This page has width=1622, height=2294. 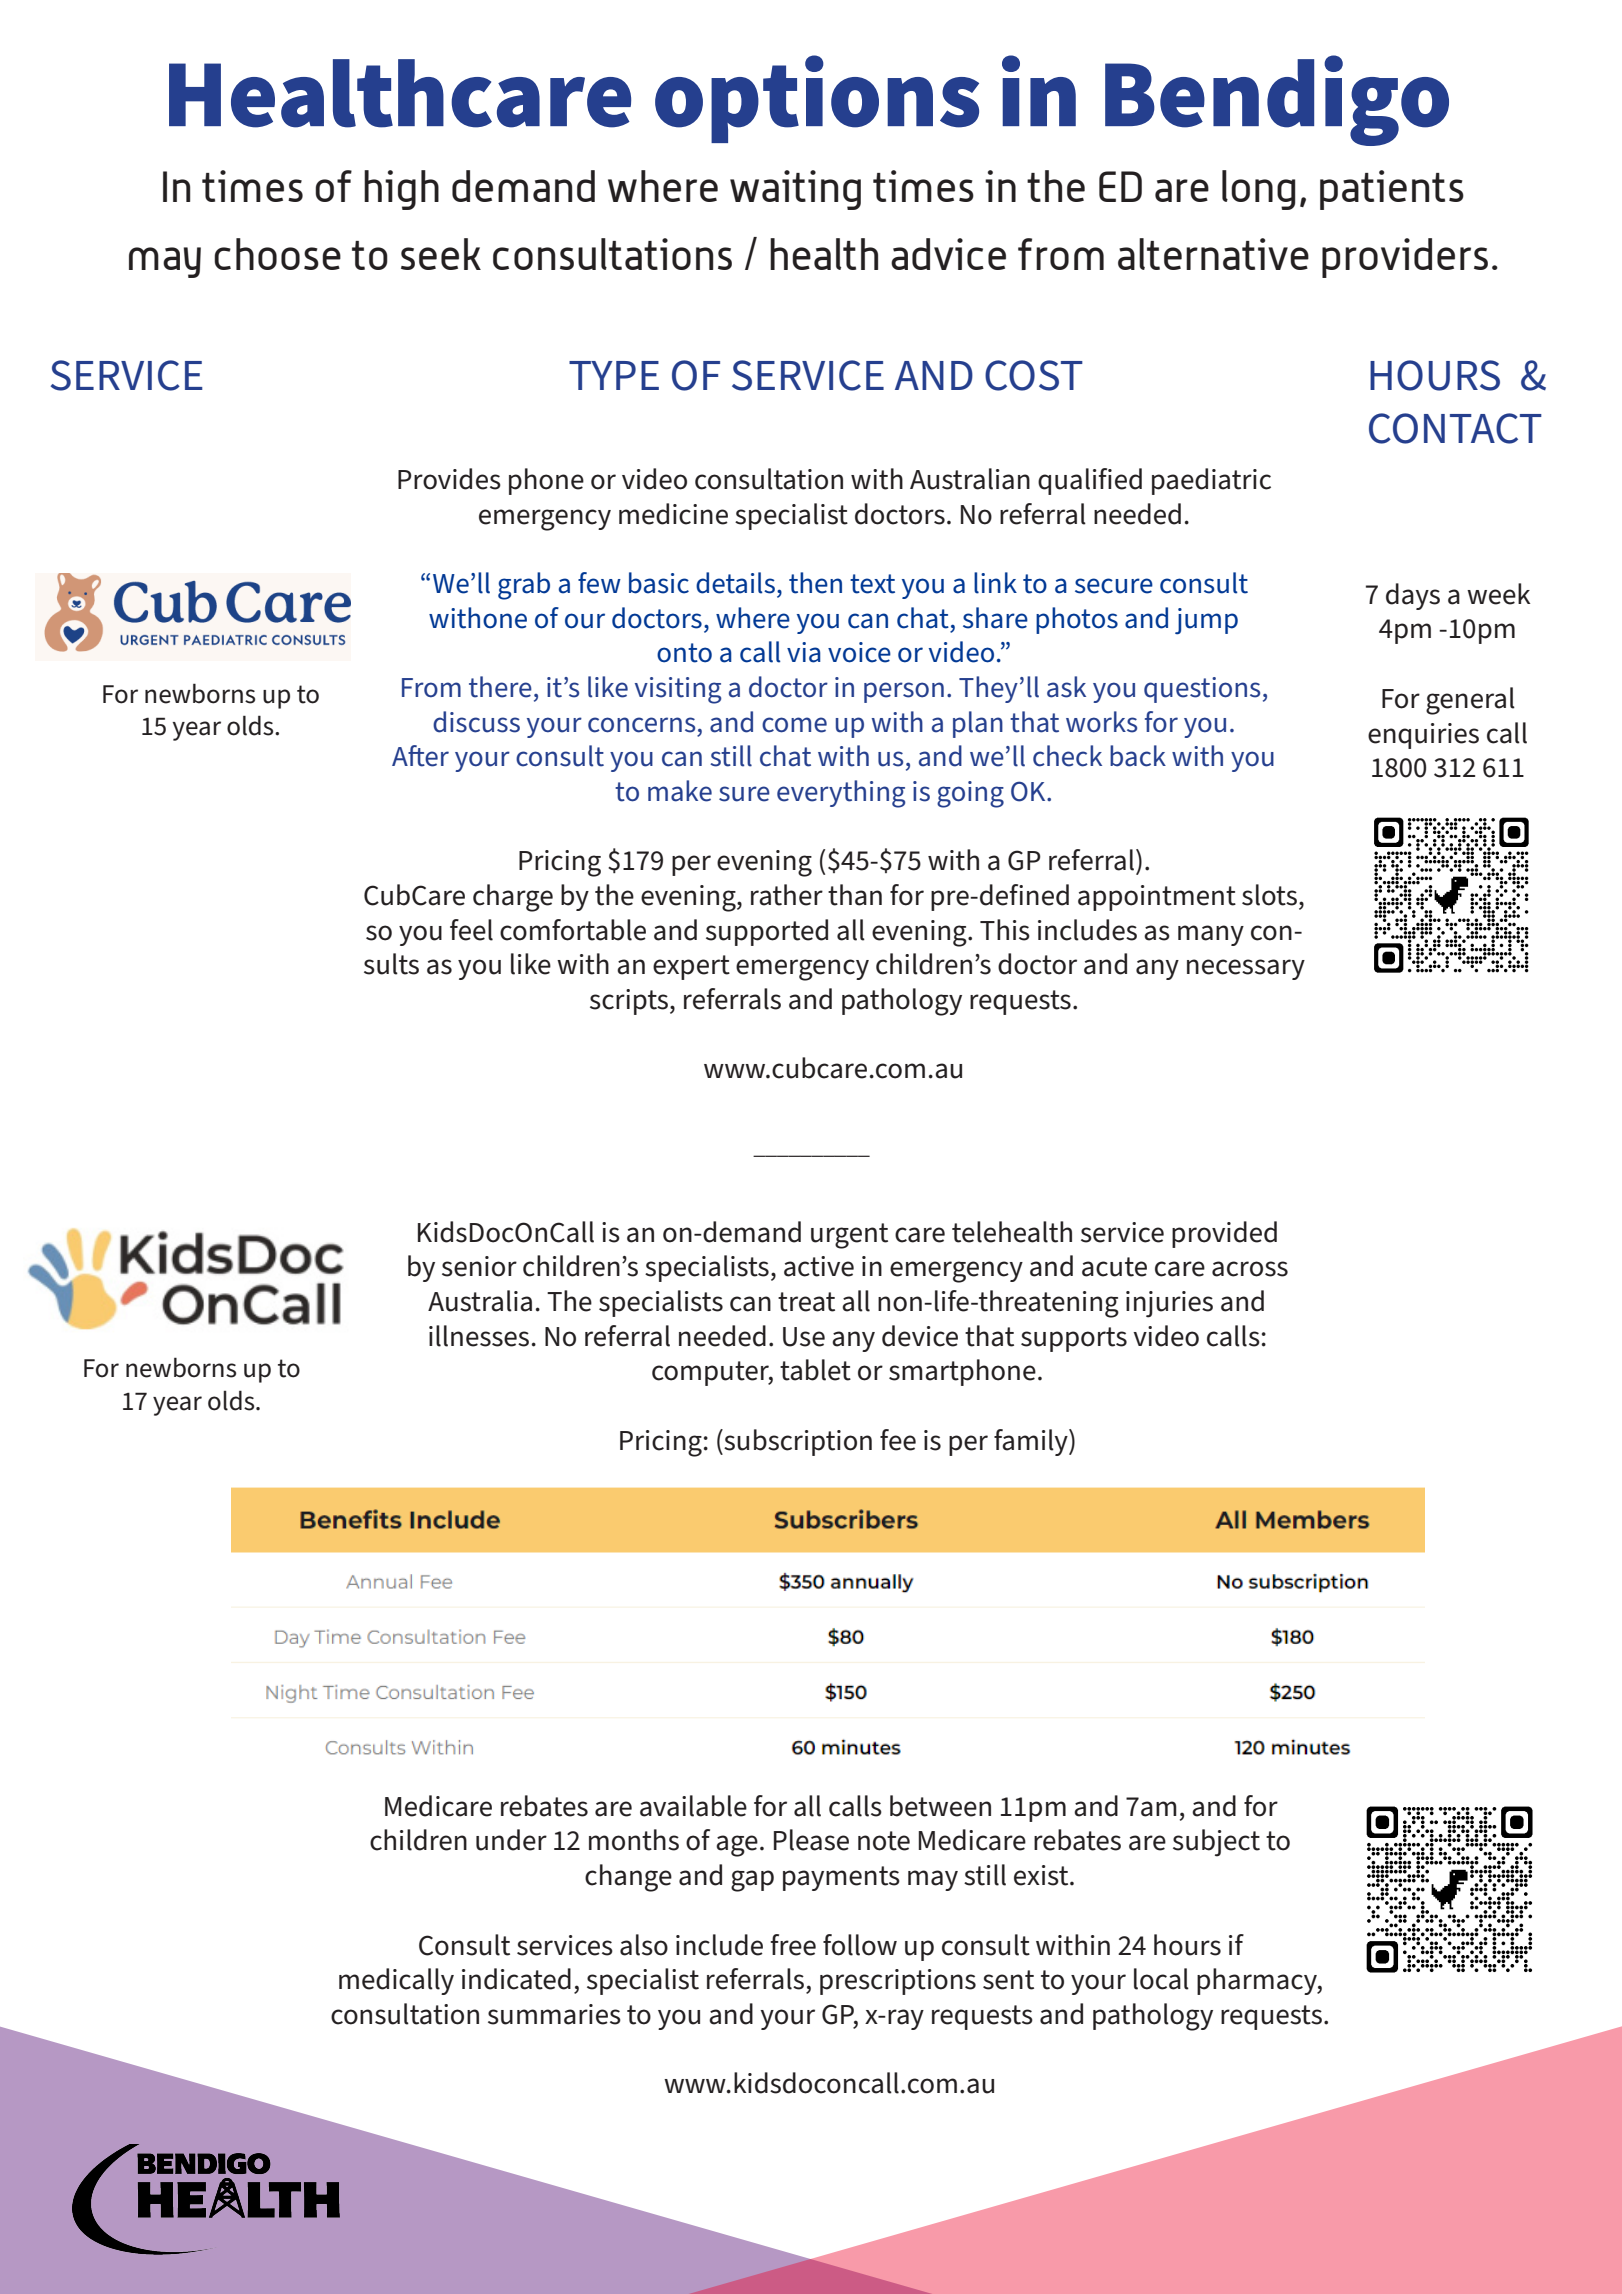 I want to click on patients, so click(x=1392, y=190).
